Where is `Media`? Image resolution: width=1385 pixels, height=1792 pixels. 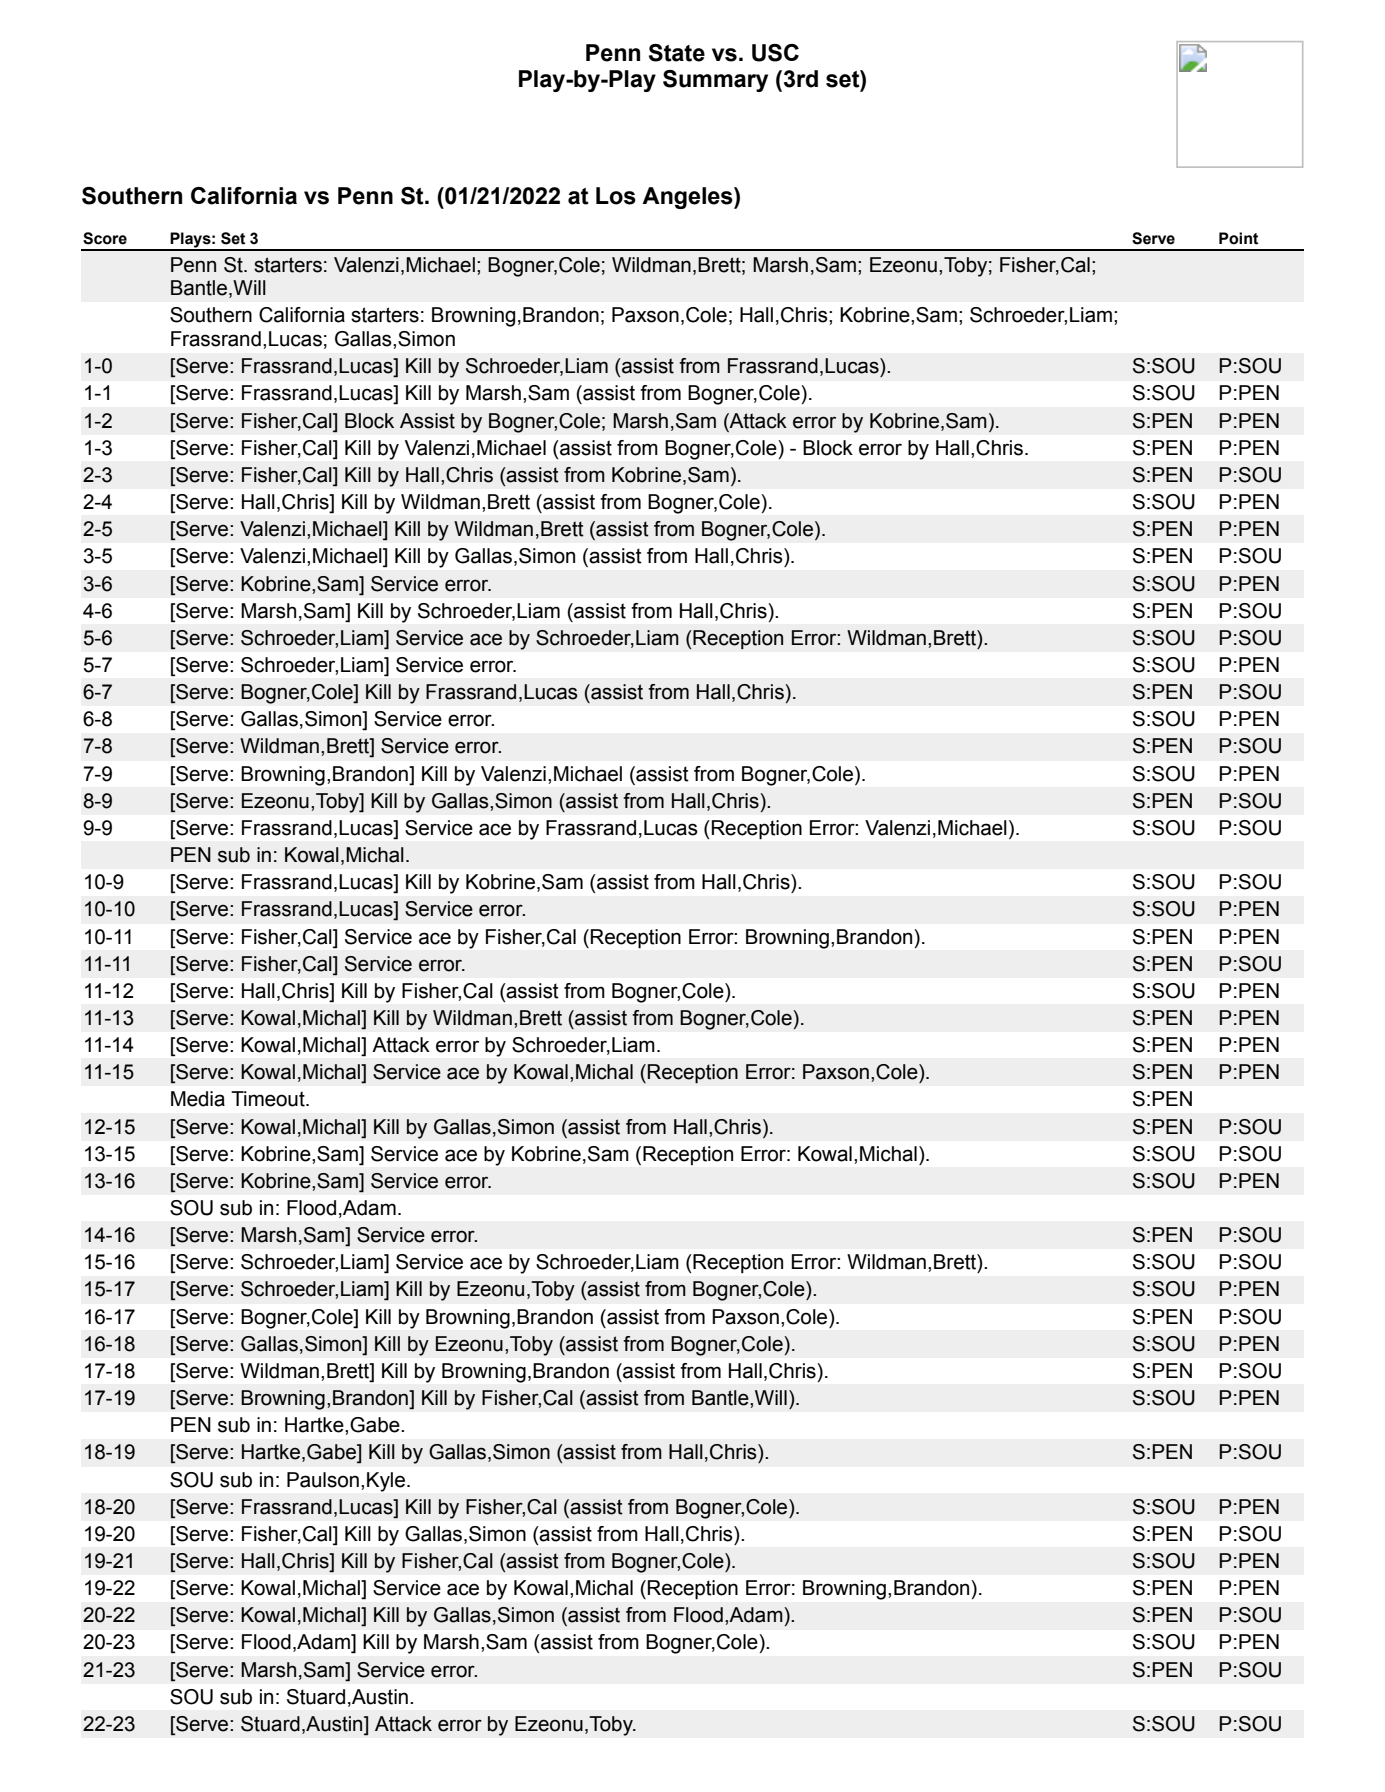 Media is located at coordinates (198, 1099).
